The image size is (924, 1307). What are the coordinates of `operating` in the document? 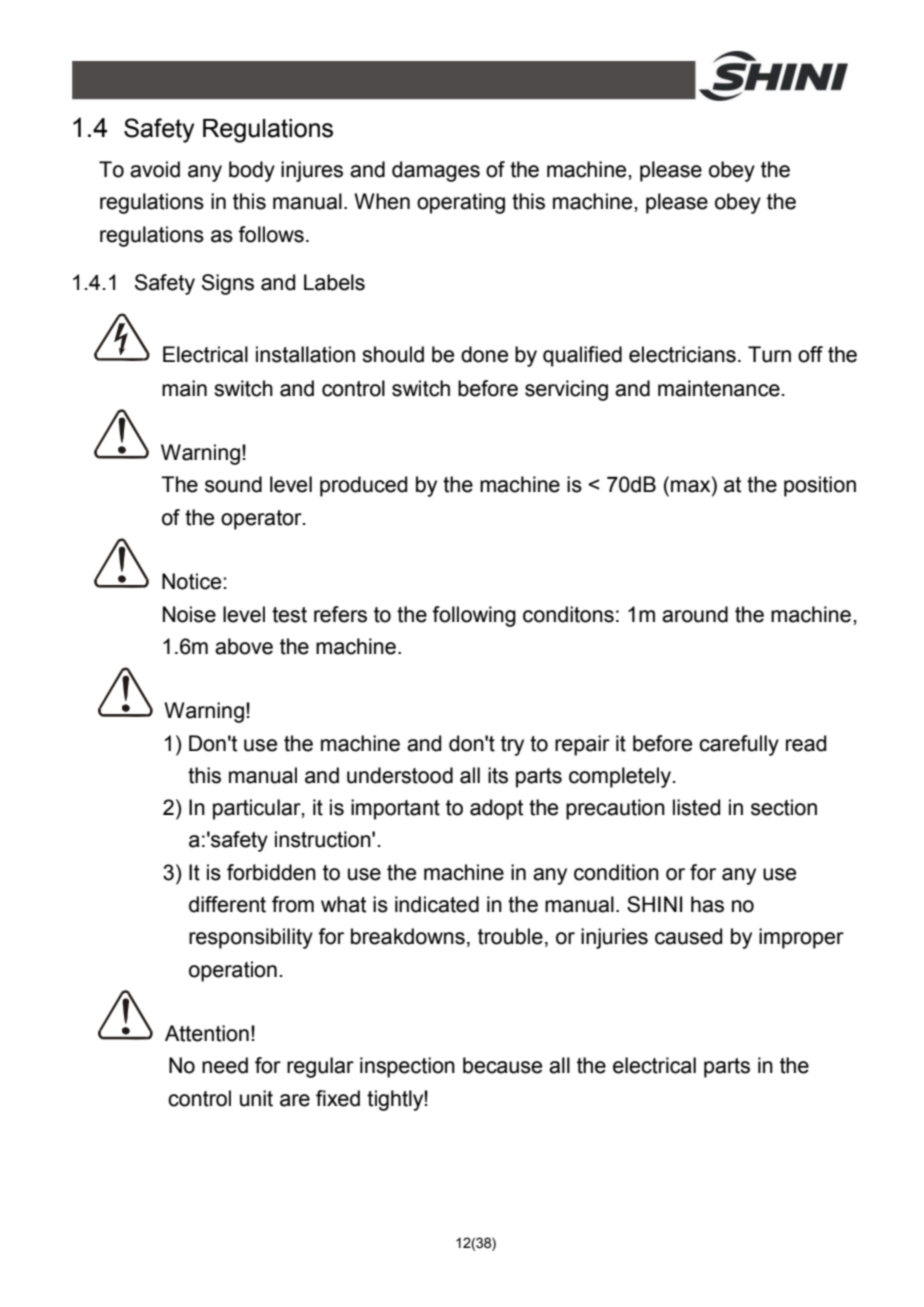 It's located at (461, 203).
